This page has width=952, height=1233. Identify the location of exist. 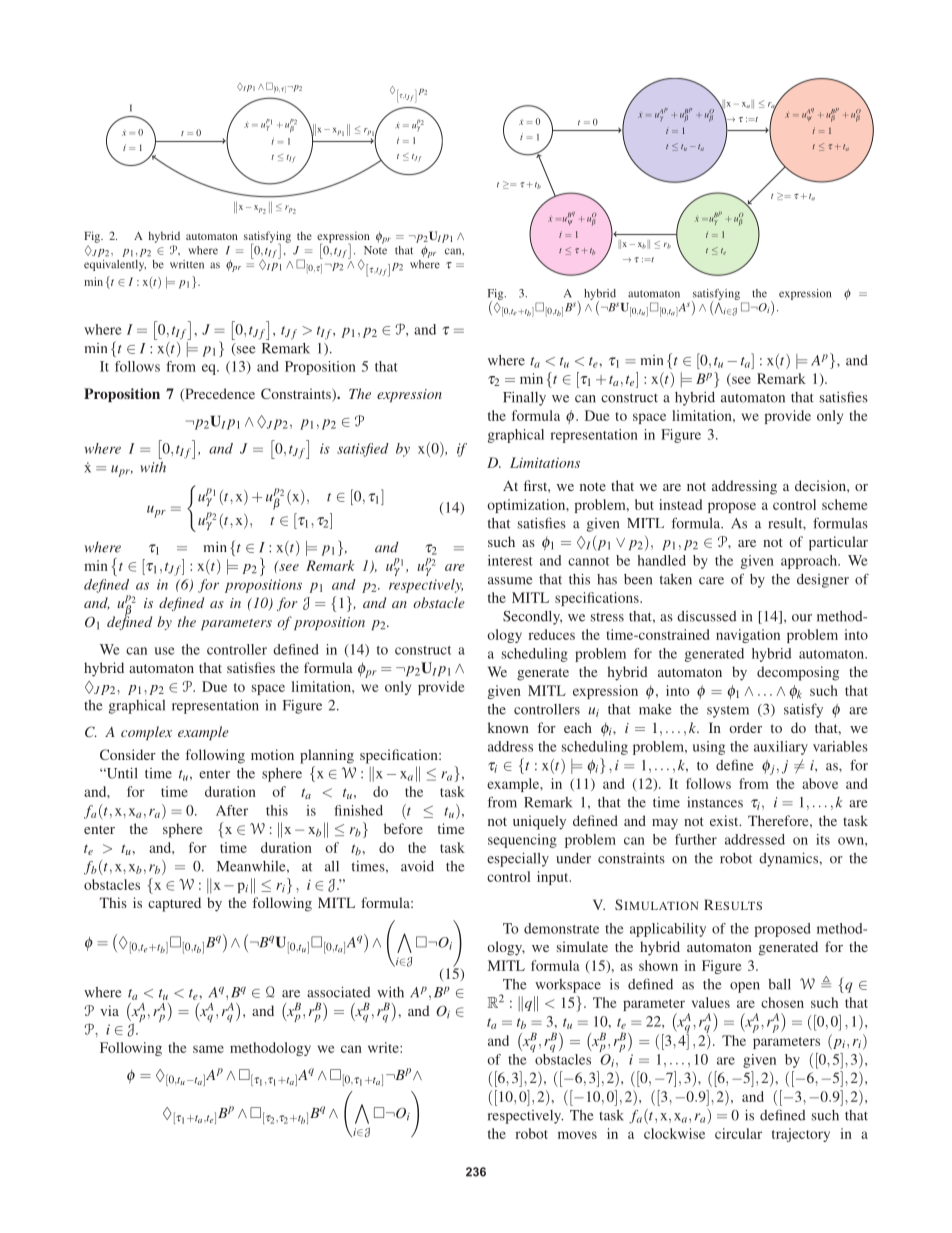
(725, 820).
